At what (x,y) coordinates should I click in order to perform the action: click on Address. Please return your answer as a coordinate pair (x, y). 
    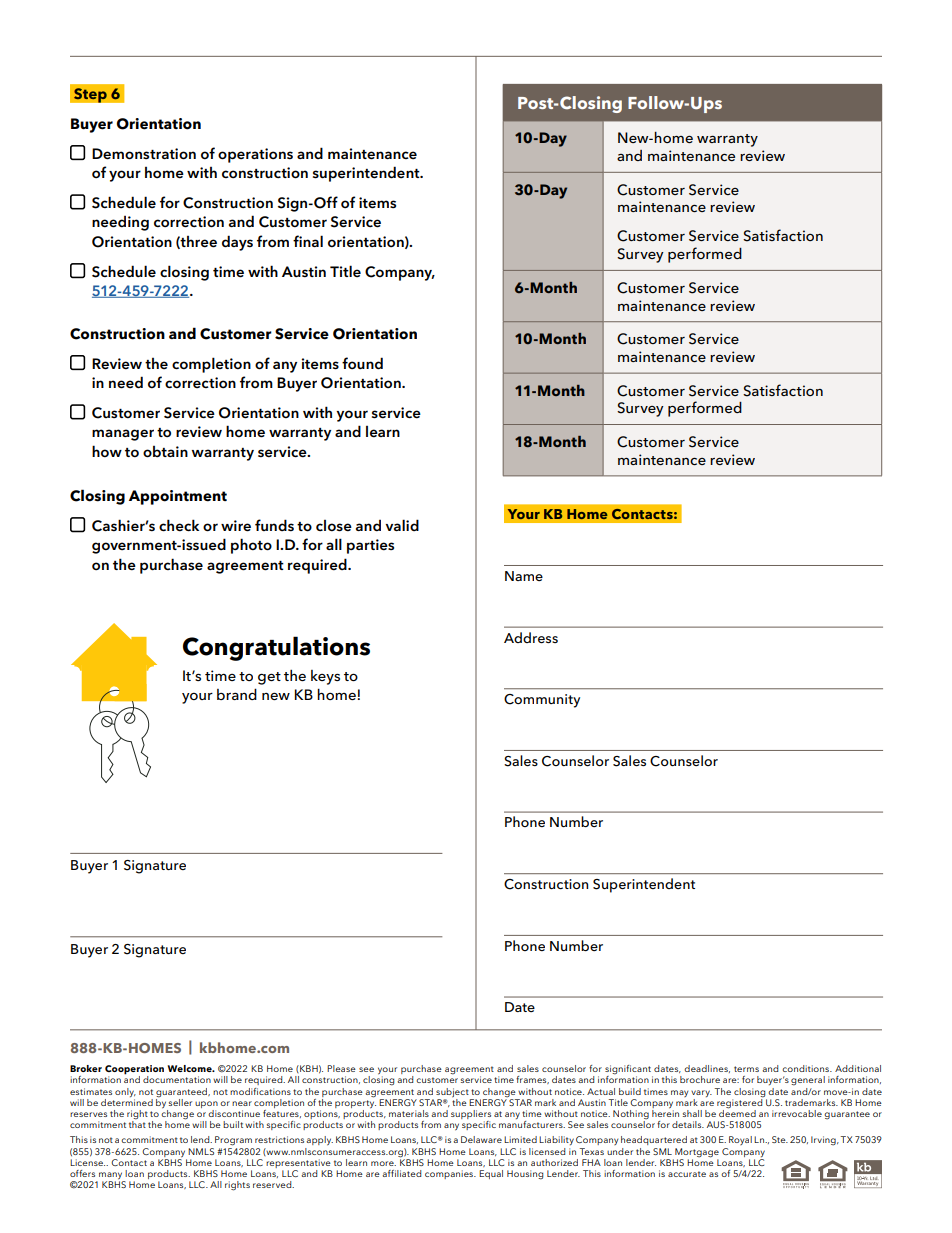
    Looking at the image, I should click on (531, 637).
